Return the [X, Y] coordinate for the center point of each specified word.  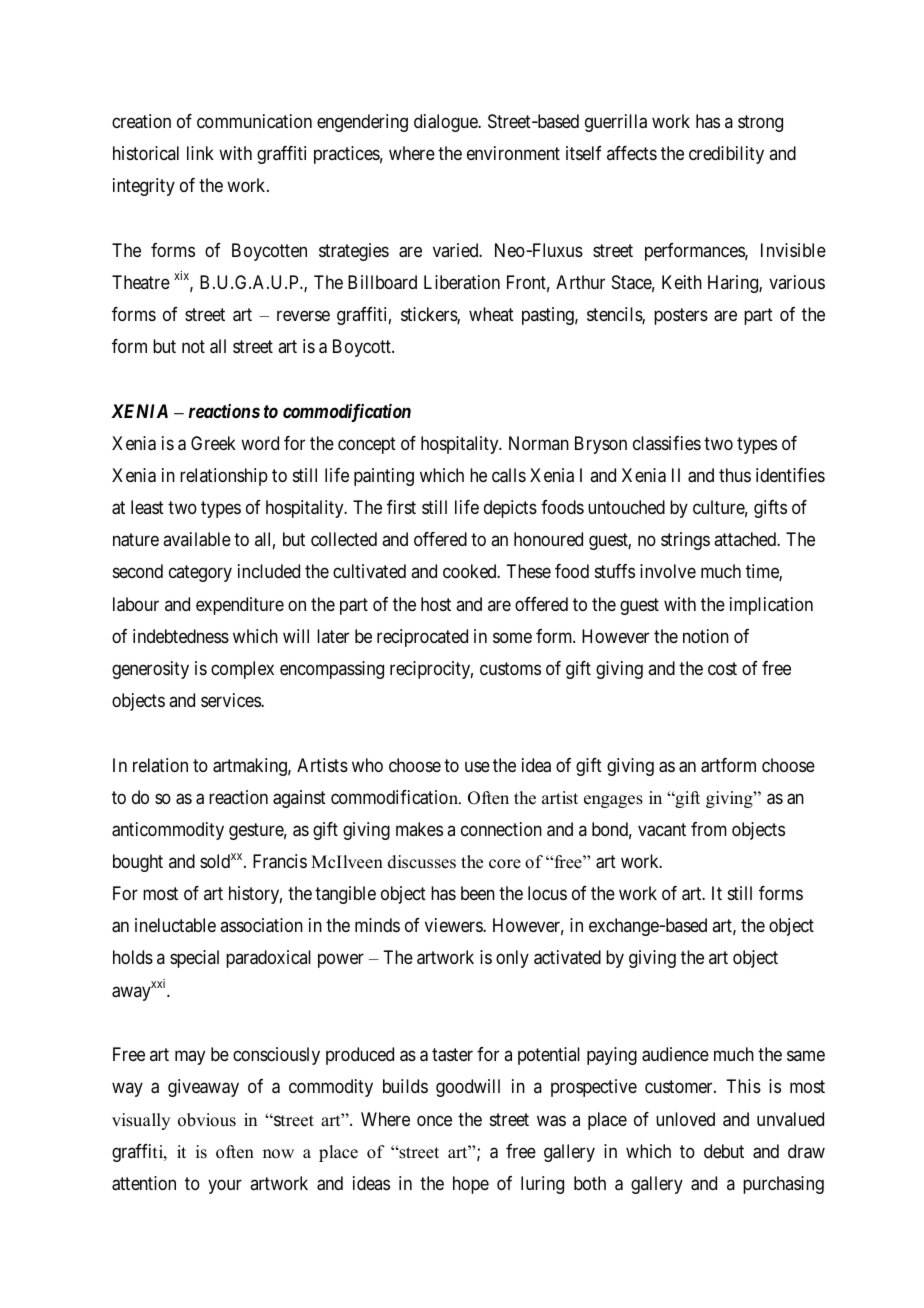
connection [501, 829]
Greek [213, 443]
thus [735, 475]
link [200, 153]
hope [471, 1185]
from [709, 829]
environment [513, 153]
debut [724, 1151]
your [225, 1186]
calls [509, 475]
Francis [280, 861]
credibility [726, 155]
